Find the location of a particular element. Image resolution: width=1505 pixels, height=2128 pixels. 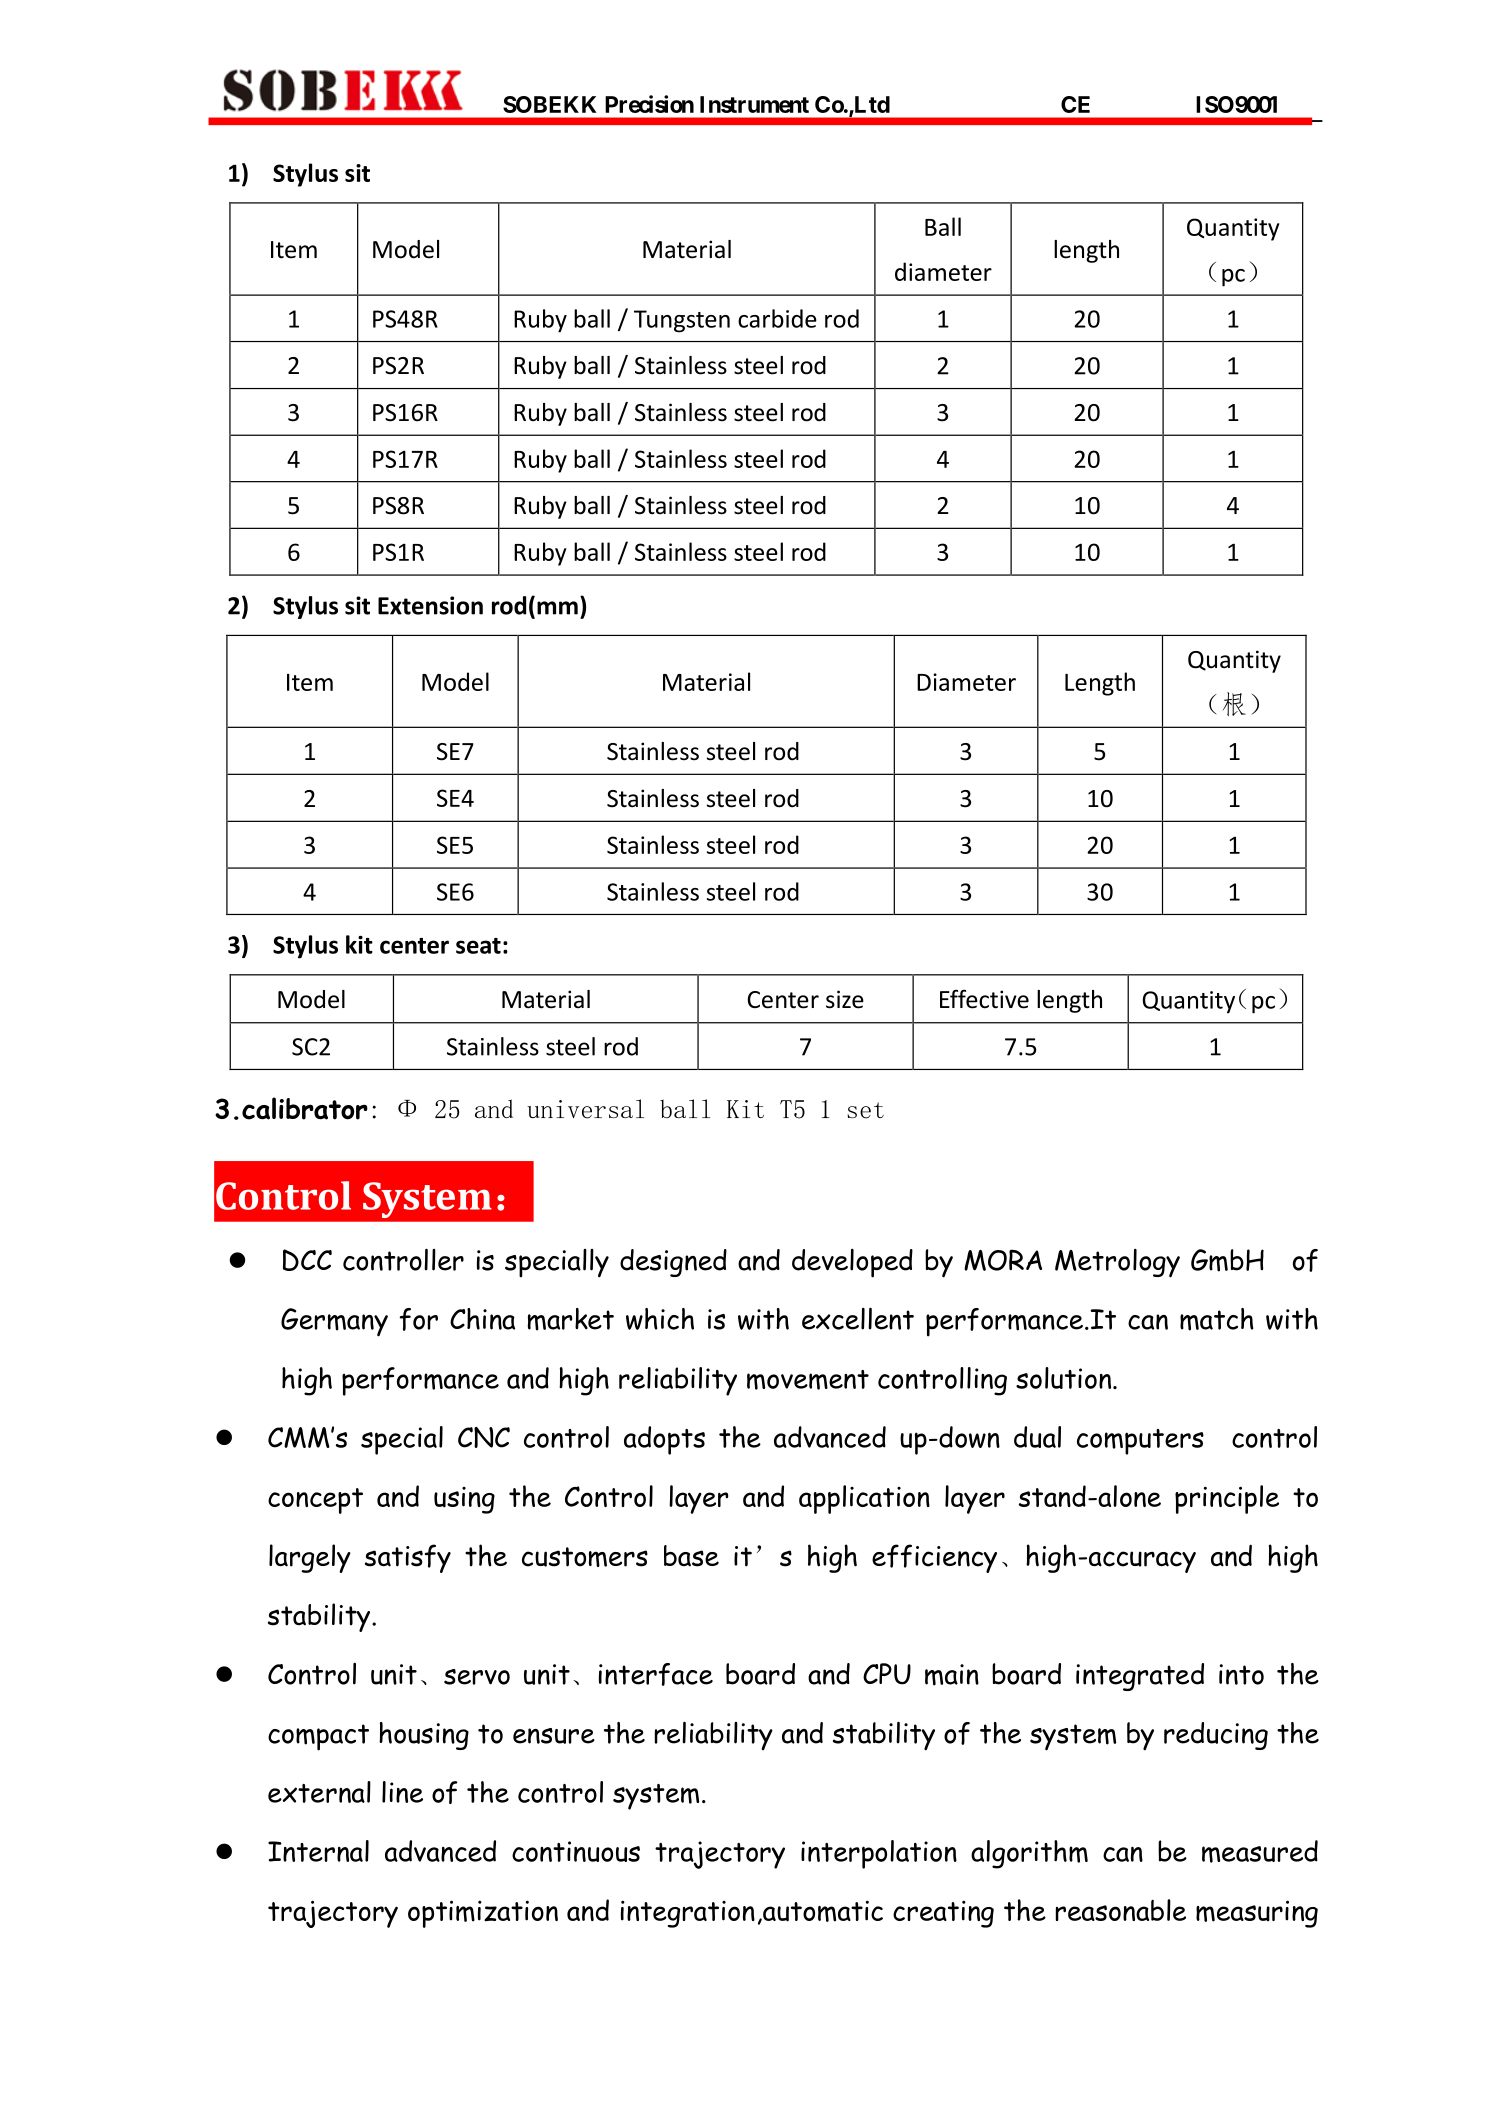

Tungsten is located at coordinates (682, 321).
